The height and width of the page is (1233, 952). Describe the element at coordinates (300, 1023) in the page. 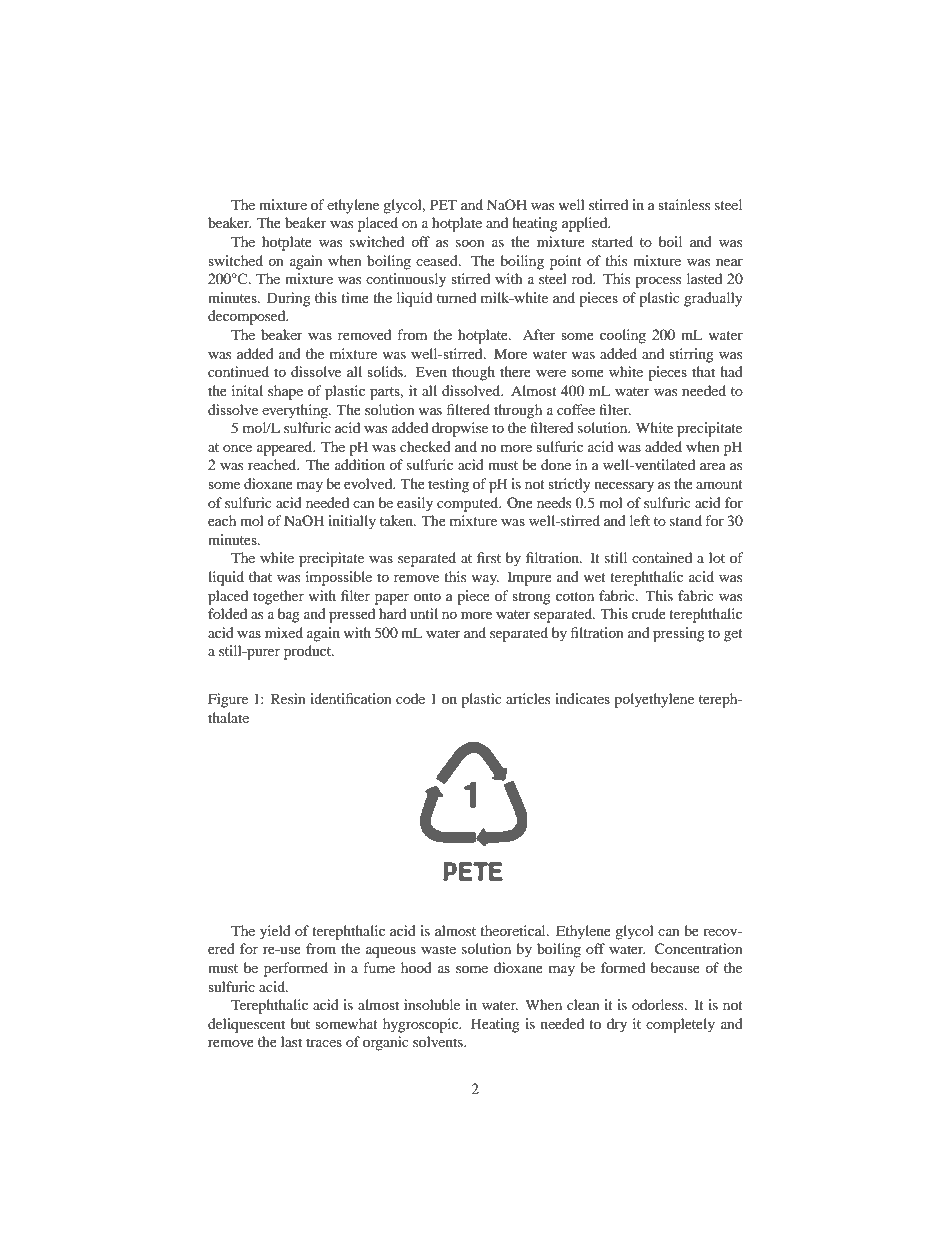

I see `but` at that location.
